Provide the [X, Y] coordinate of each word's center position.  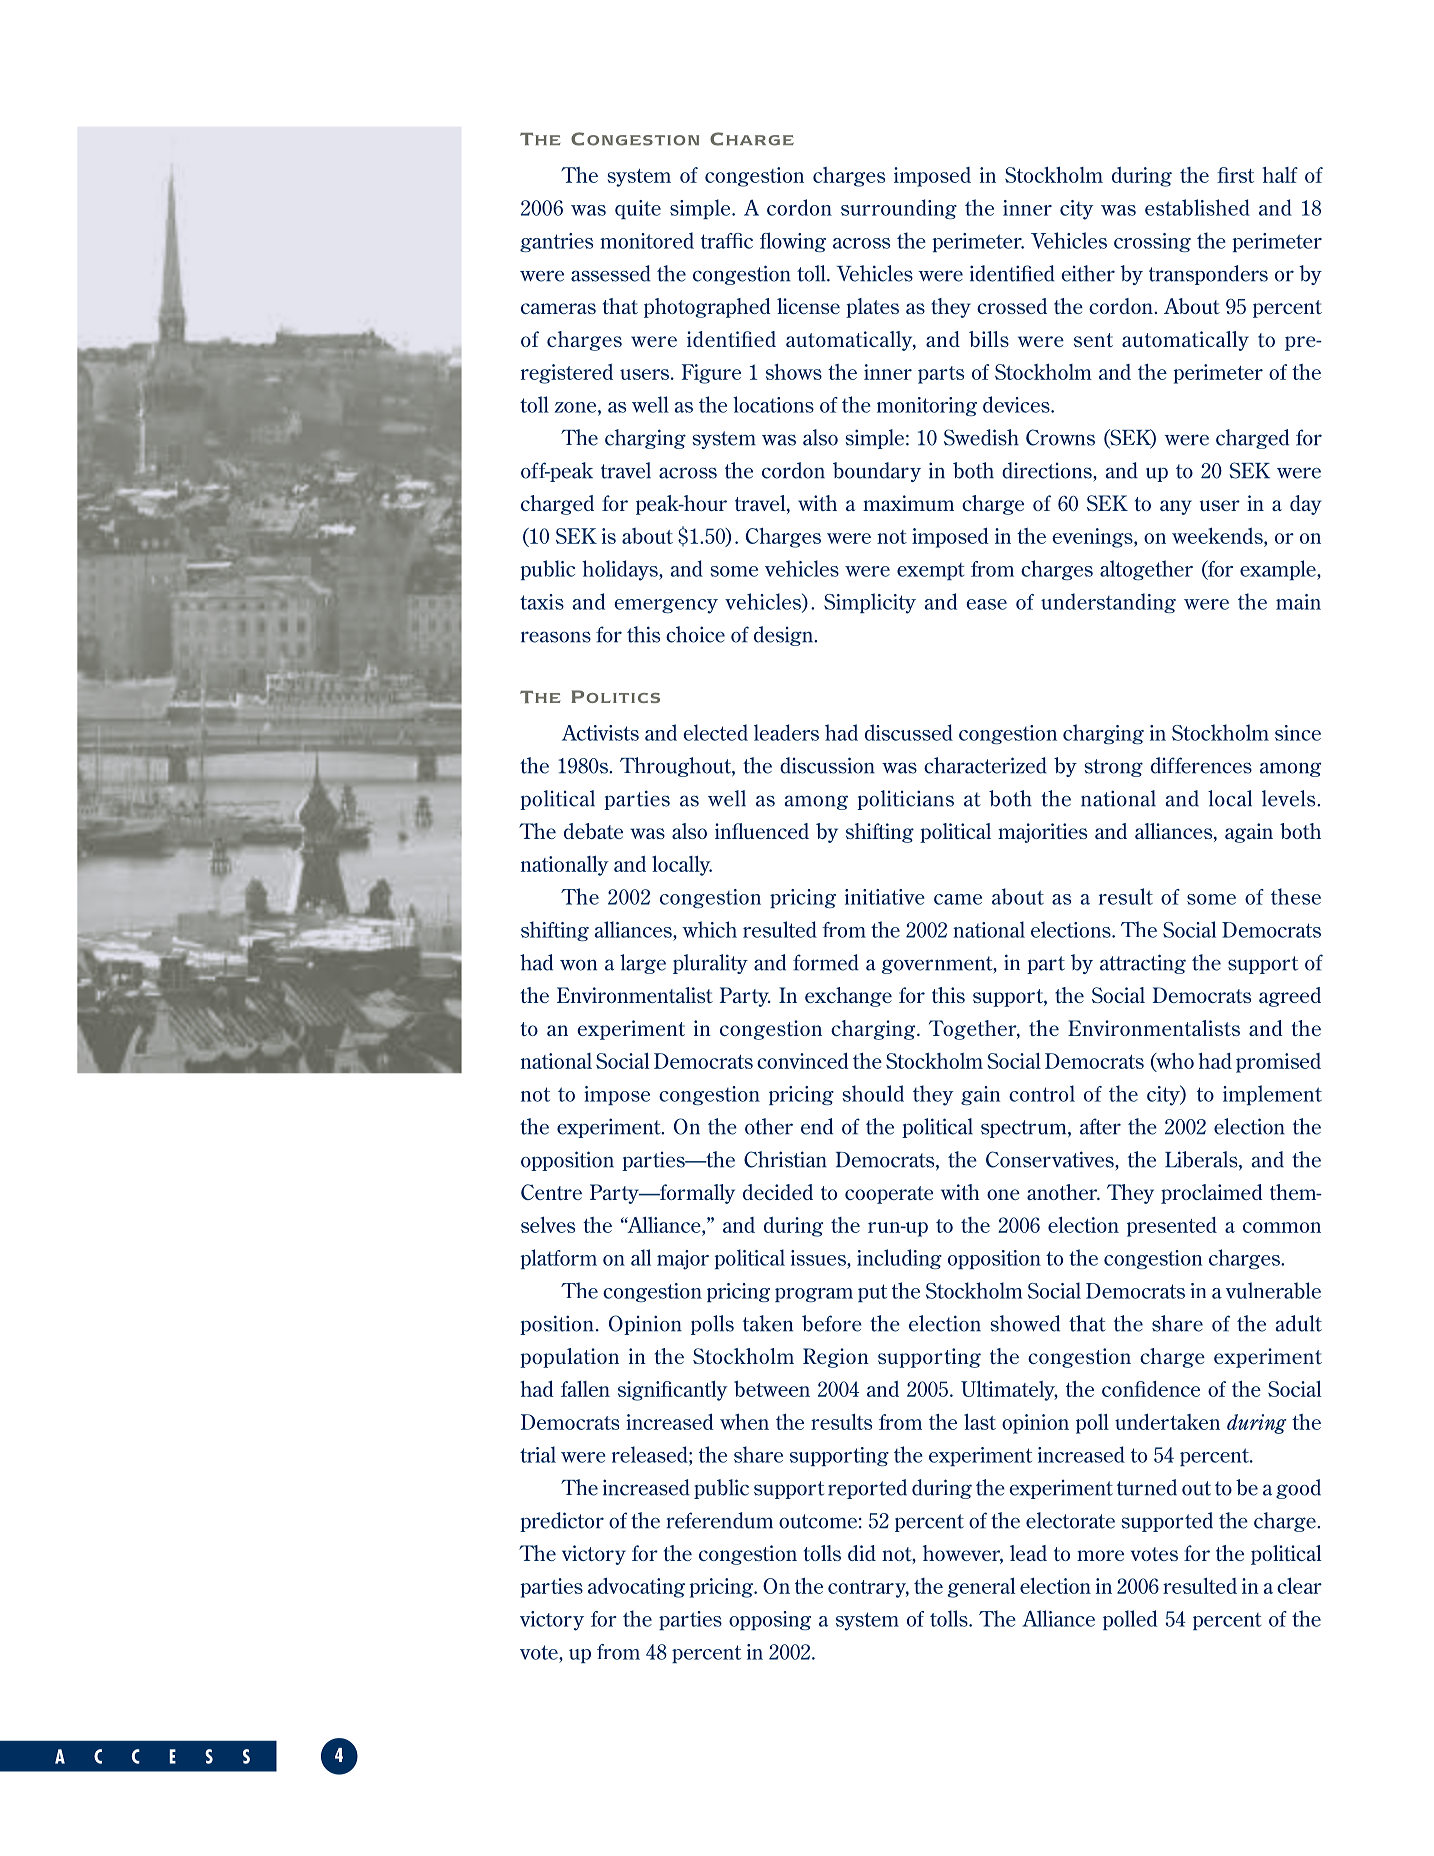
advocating [636, 1587]
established [1197, 207]
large [643, 964]
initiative [885, 897]
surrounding [899, 209]
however [963, 1554]
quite [638, 209]
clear [1299, 1585]
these [1296, 896]
